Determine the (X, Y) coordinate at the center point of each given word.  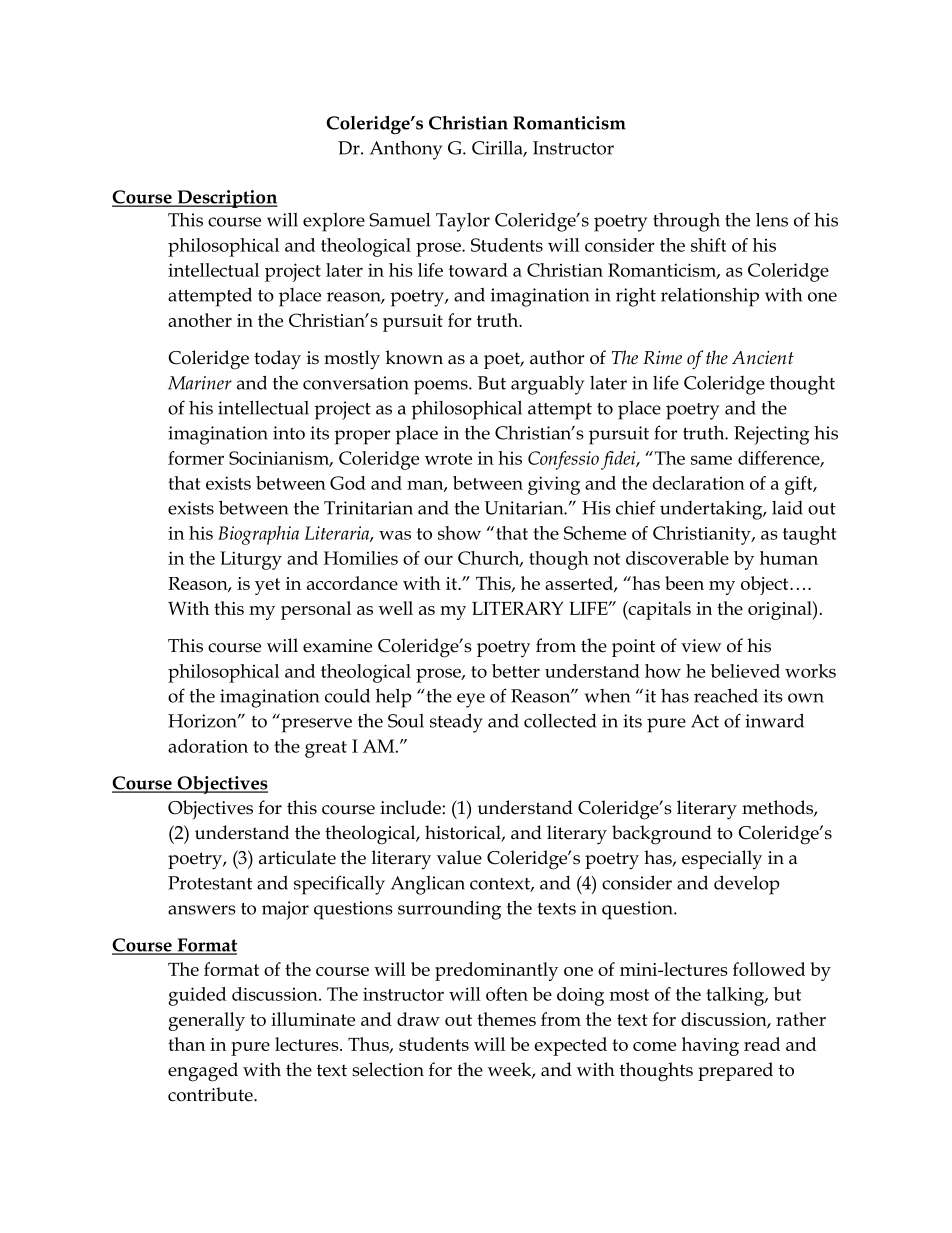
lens (772, 220)
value (459, 857)
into (289, 433)
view (701, 646)
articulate (297, 857)
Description (226, 199)
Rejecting (771, 435)
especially (722, 860)
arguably (547, 385)
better (516, 671)
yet (267, 586)
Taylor (463, 222)
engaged (203, 1072)
